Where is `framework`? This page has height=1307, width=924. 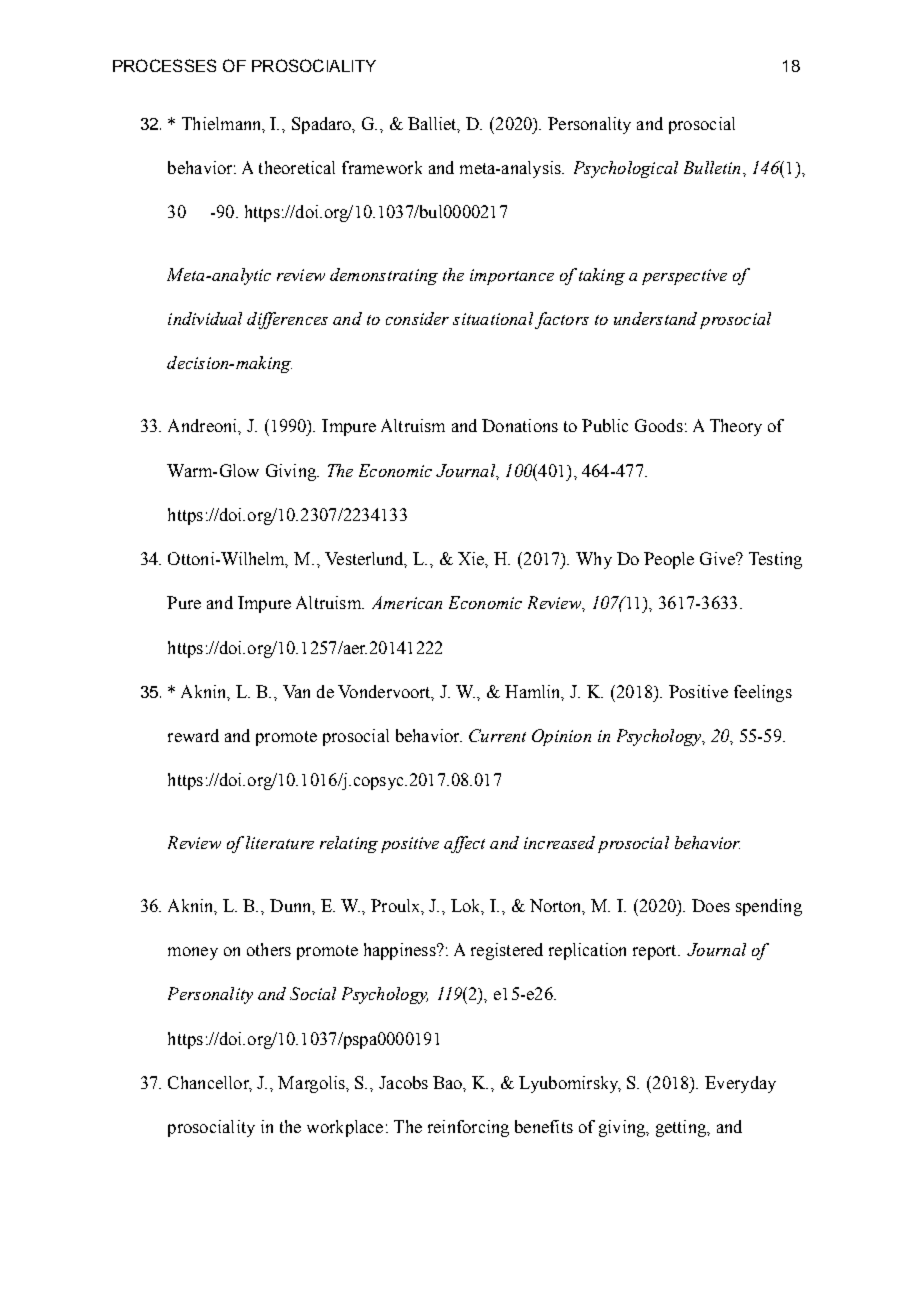
framework is located at coordinates (382, 167).
